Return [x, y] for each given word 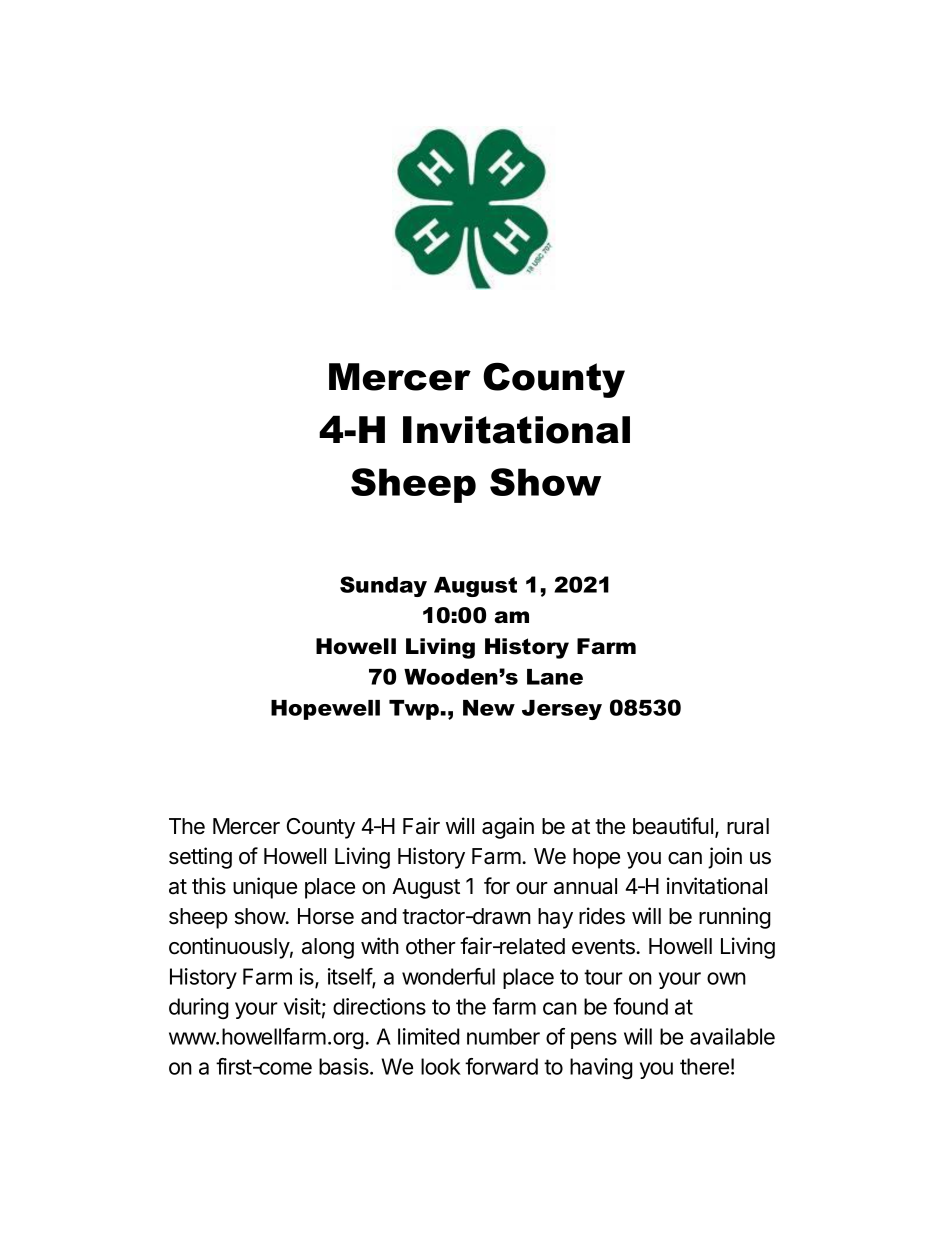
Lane [555, 677]
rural [748, 826]
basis [345, 1066]
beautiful [673, 826]
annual [585, 886]
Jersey [562, 710]
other [431, 946]
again [508, 828]
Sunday [383, 586]
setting [200, 858]
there [704, 1066]
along [328, 948]
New [489, 708]
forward [501, 1066]
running [735, 918]
